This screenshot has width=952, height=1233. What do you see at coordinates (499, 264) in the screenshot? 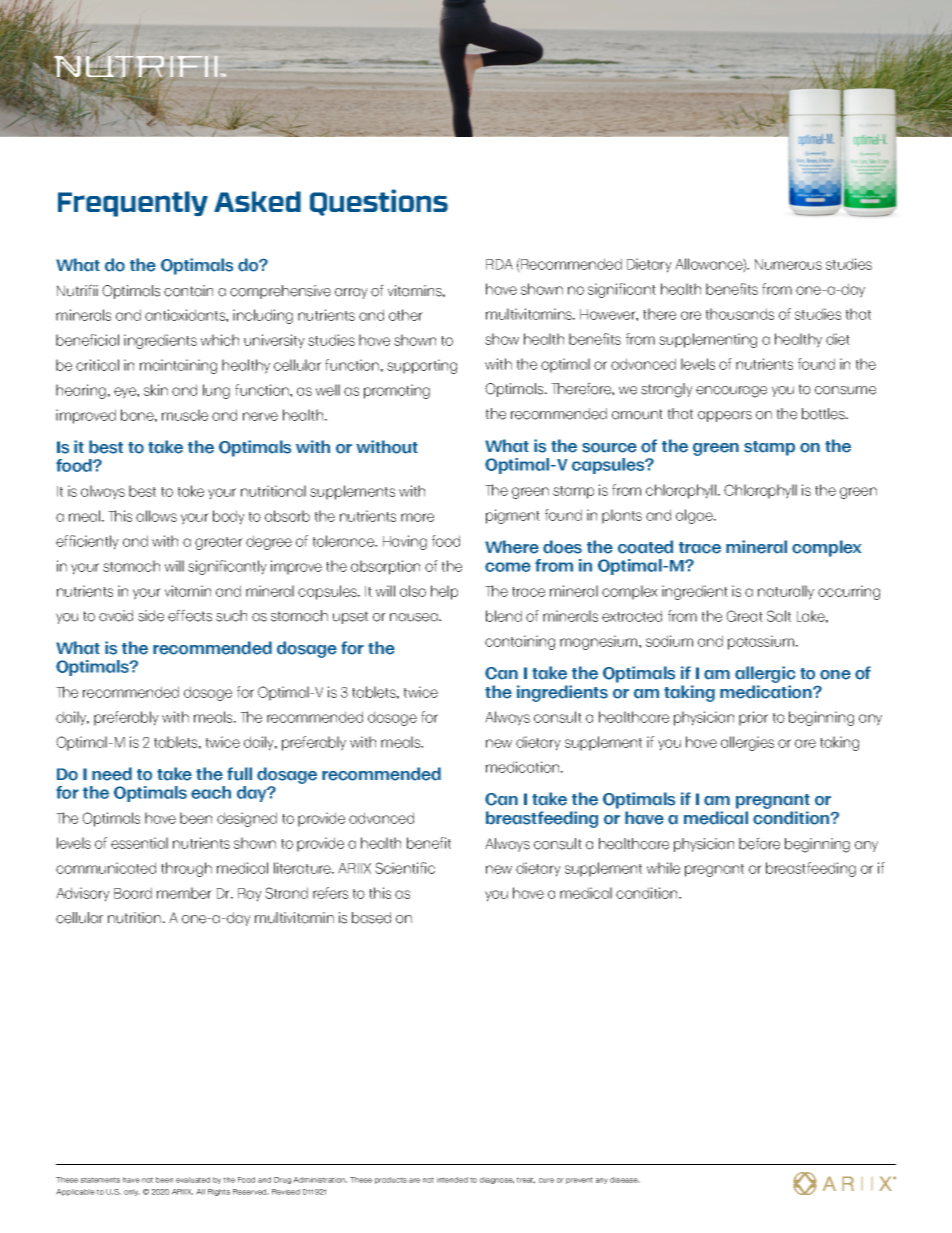
I see `RDA` at bounding box center [499, 264].
